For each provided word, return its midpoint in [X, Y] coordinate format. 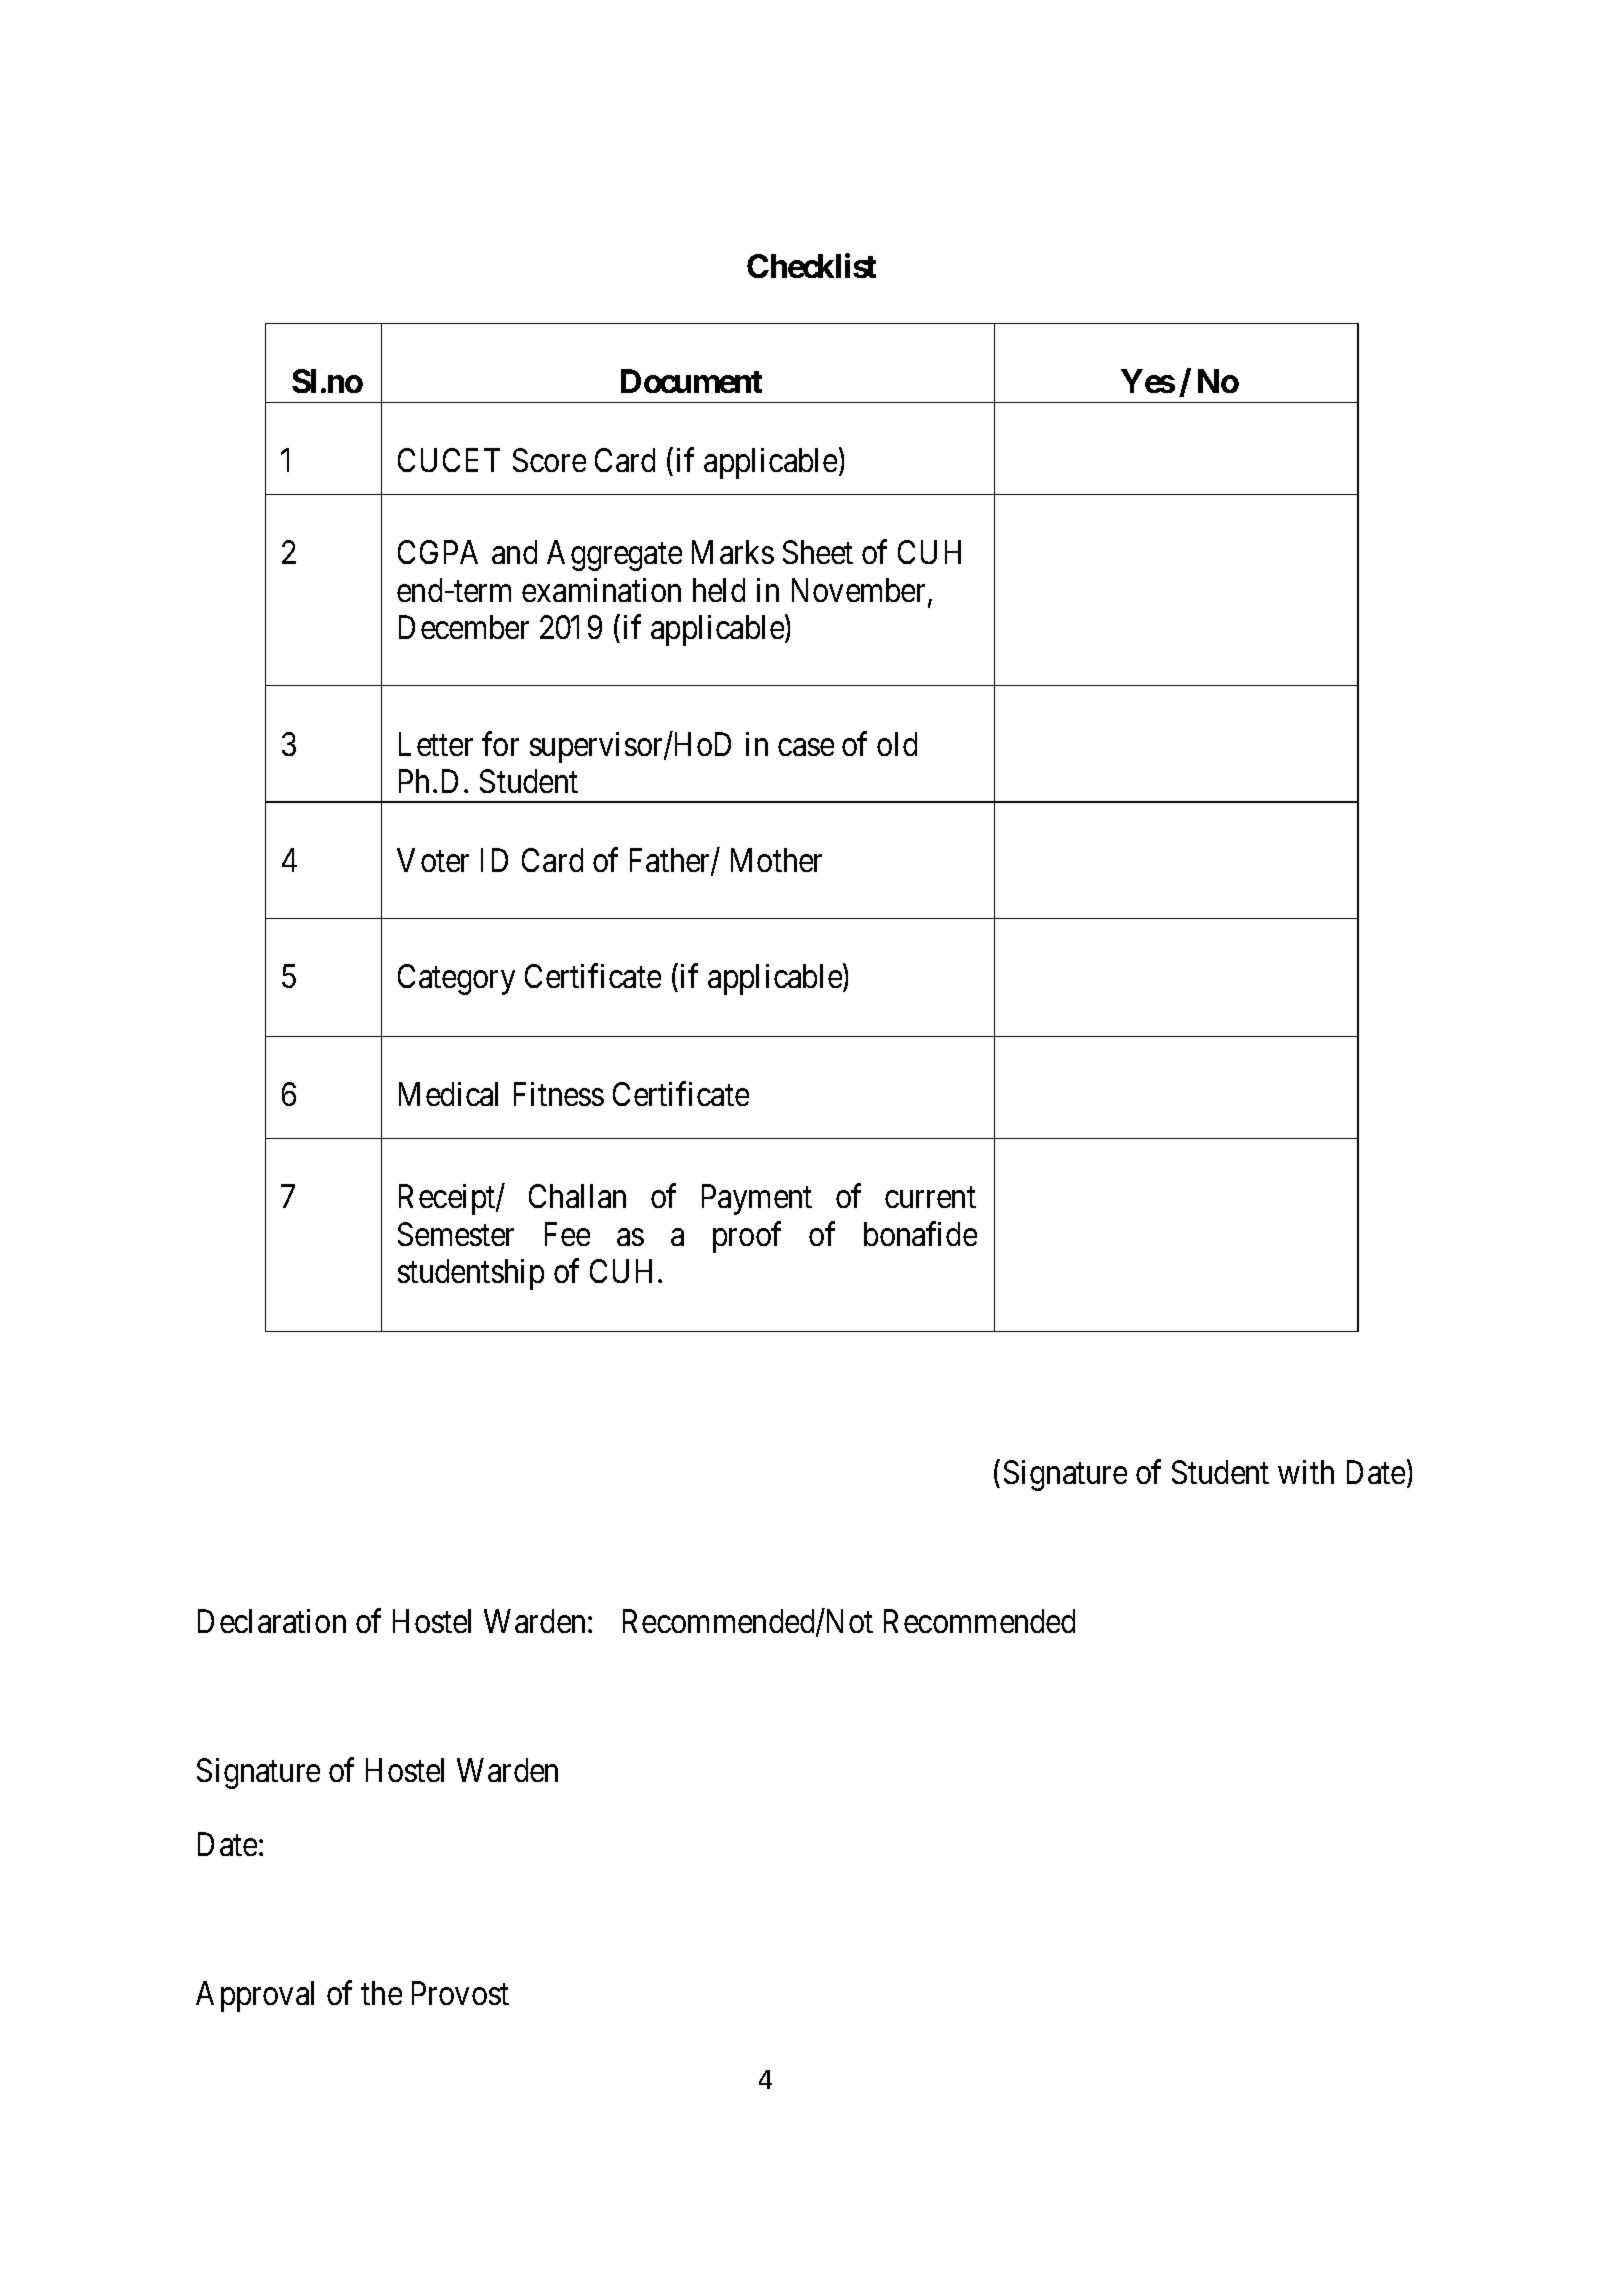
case [806, 747]
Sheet [818, 552]
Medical [448, 1094]
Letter [436, 744]
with [1306, 1472]
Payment [757, 1200]
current [930, 1197]
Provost [460, 1993]
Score [549, 460]
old [897, 744]
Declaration [272, 1621]
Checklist [811, 266]
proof [747, 1237]
